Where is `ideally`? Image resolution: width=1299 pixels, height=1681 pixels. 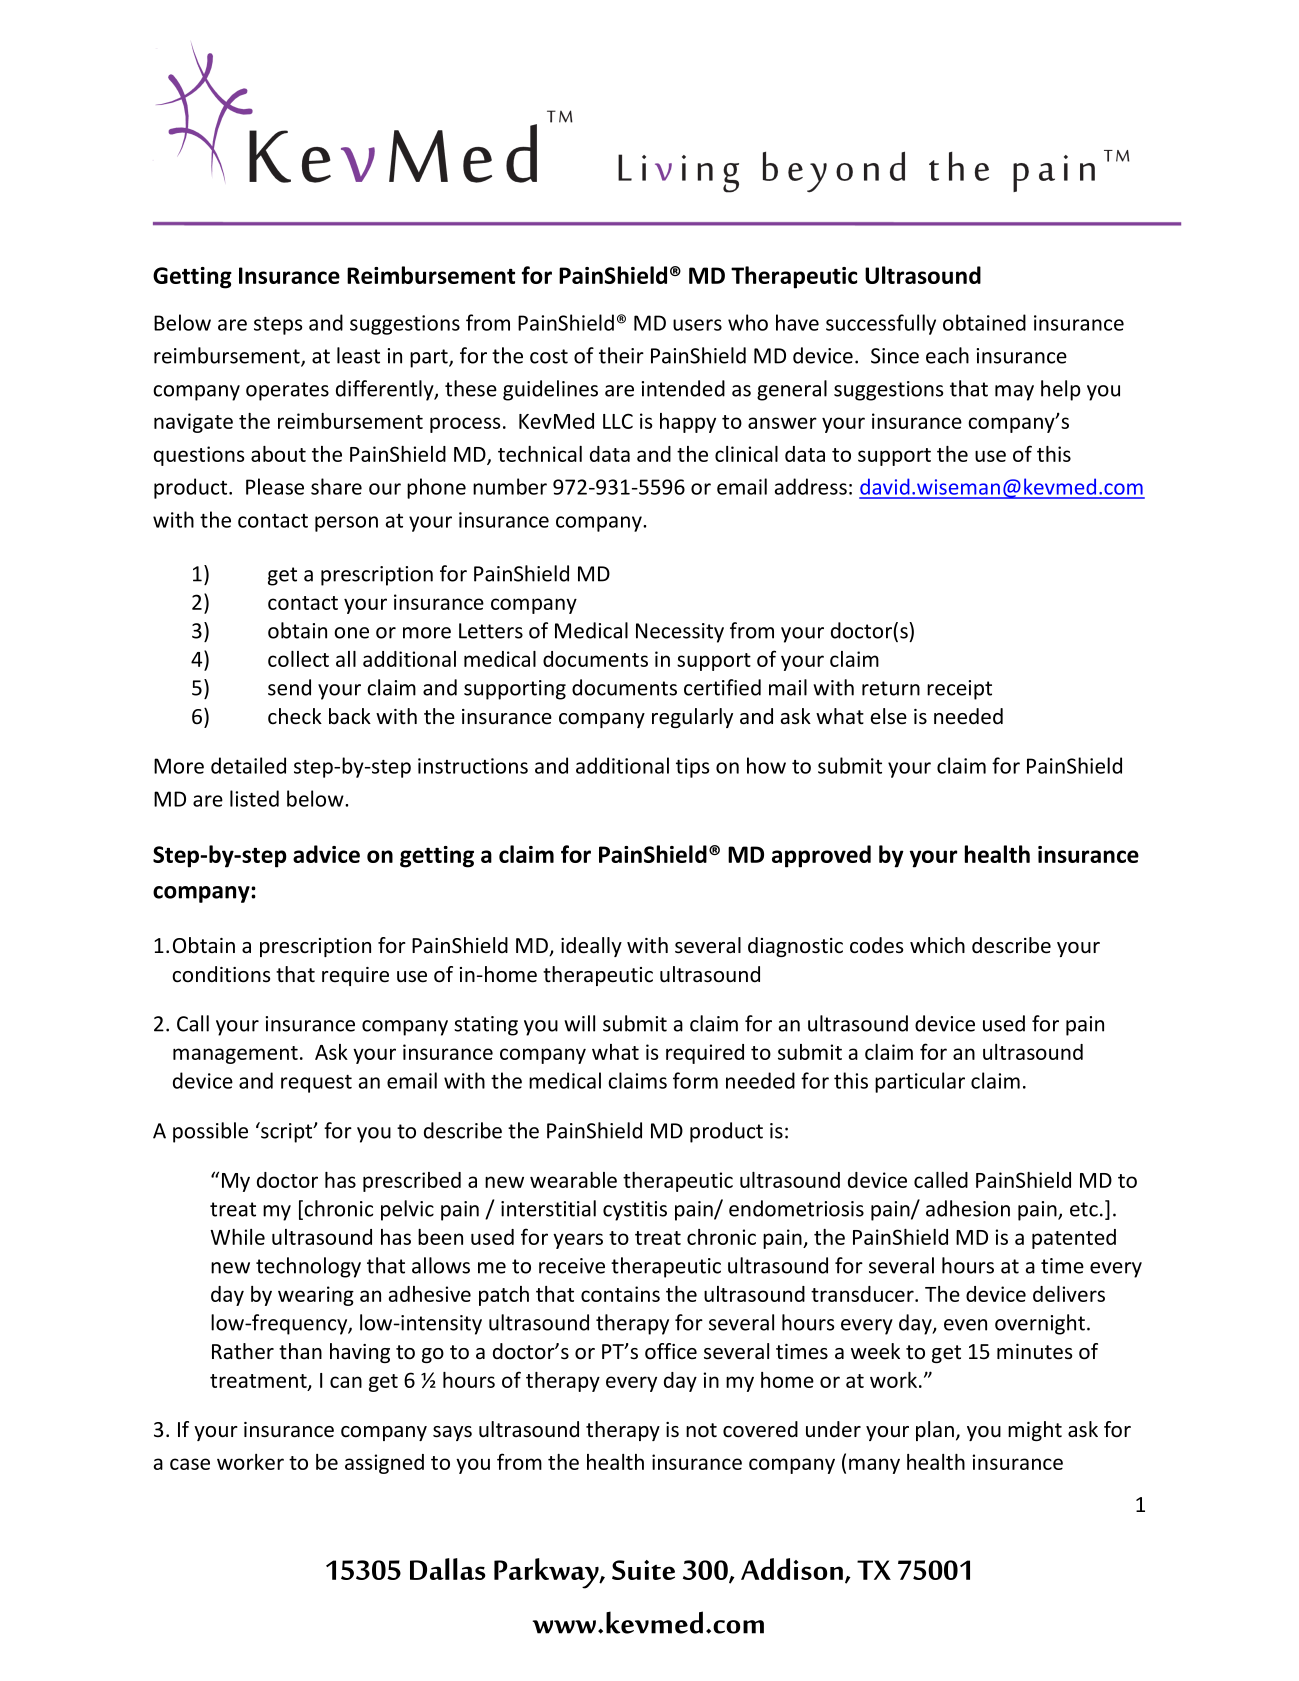 ideally is located at coordinates (591, 947).
